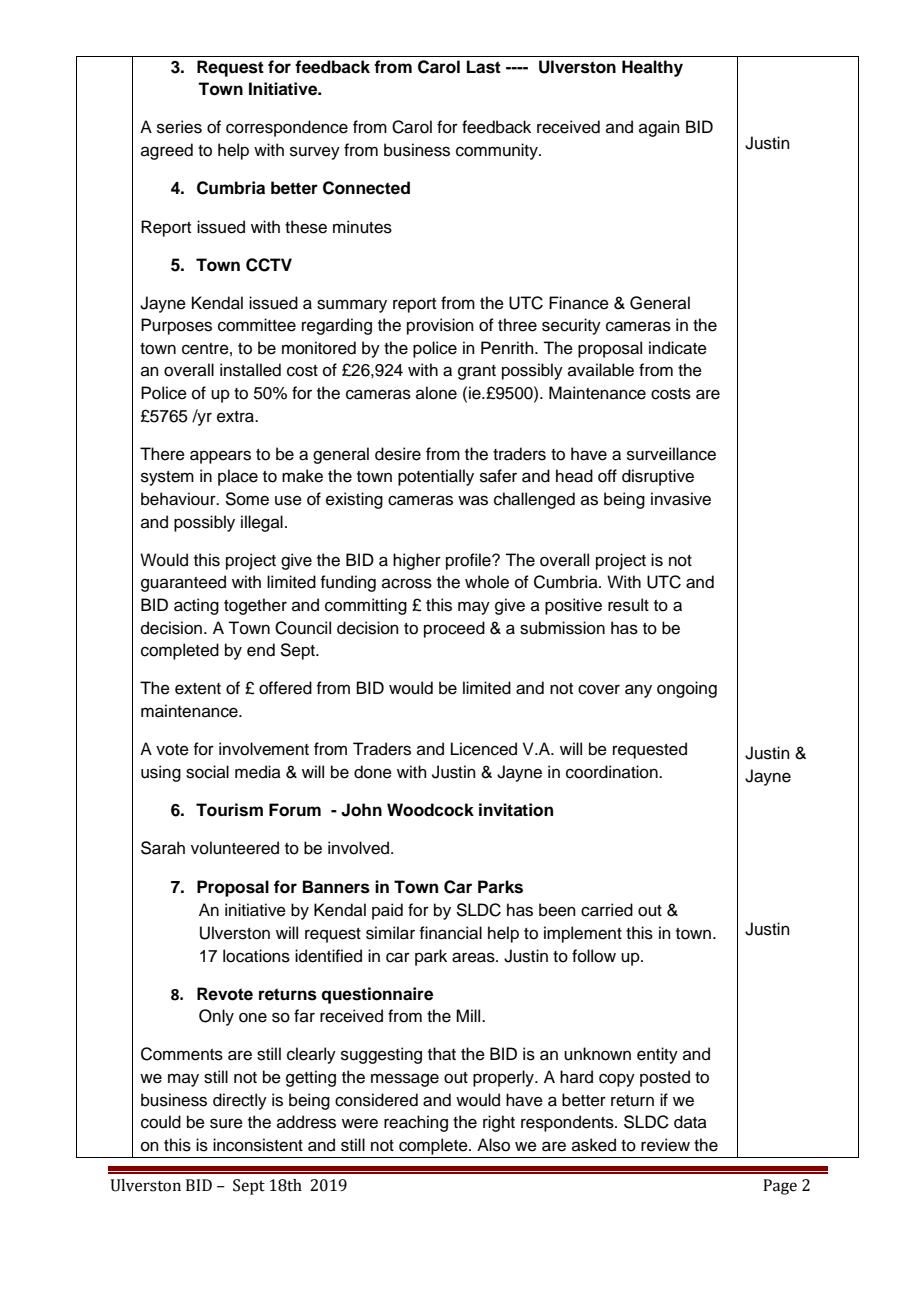  I want to click on appears, so click(220, 457).
